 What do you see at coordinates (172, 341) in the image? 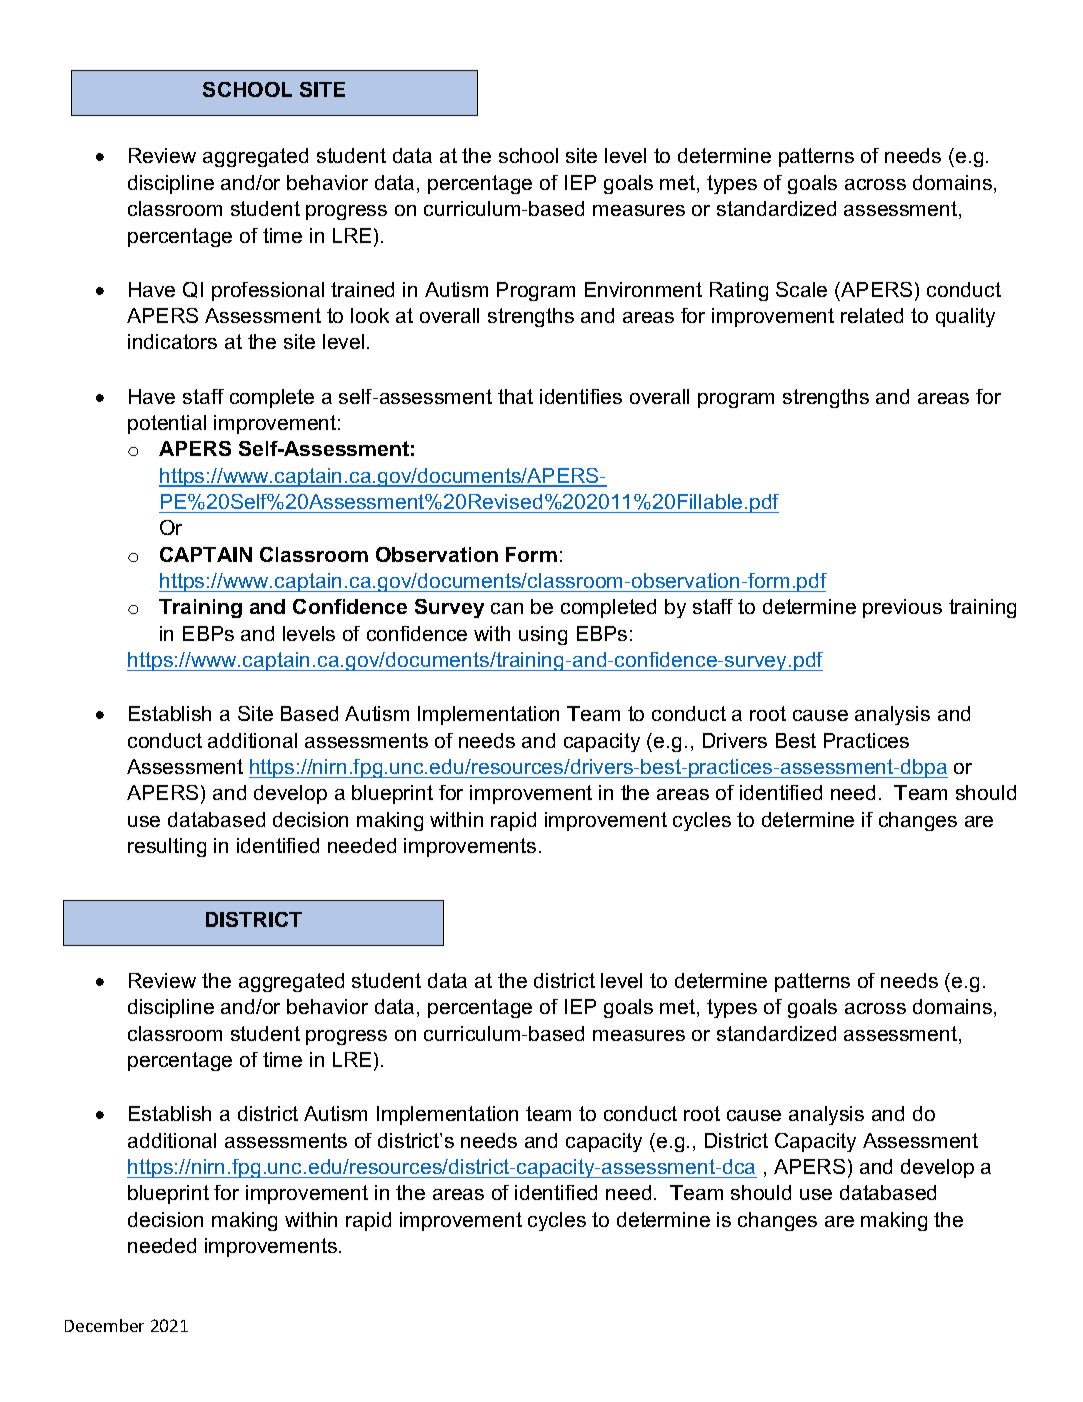
I see `indicators` at bounding box center [172, 341].
